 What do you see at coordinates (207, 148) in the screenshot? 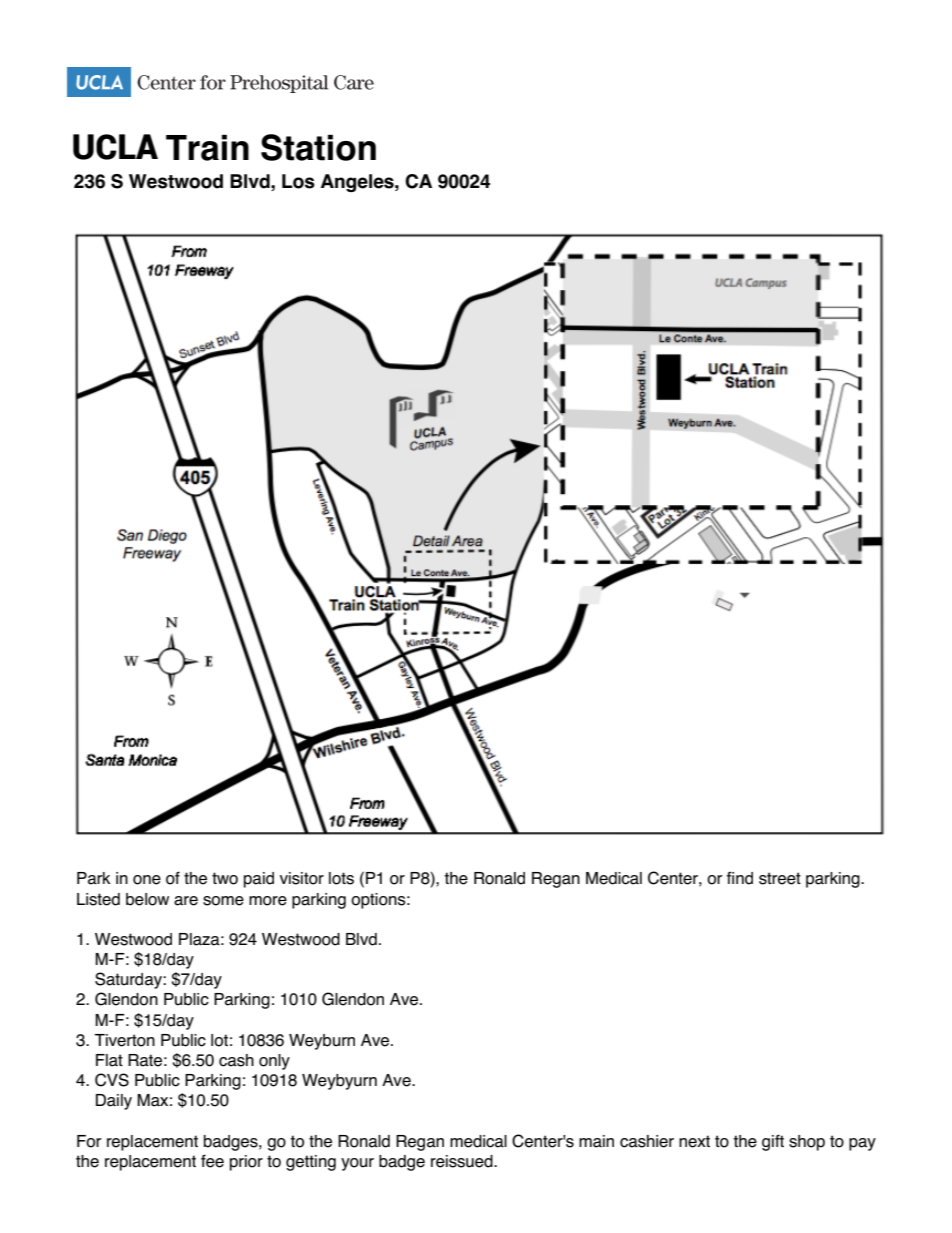
I see `Train` at bounding box center [207, 148].
